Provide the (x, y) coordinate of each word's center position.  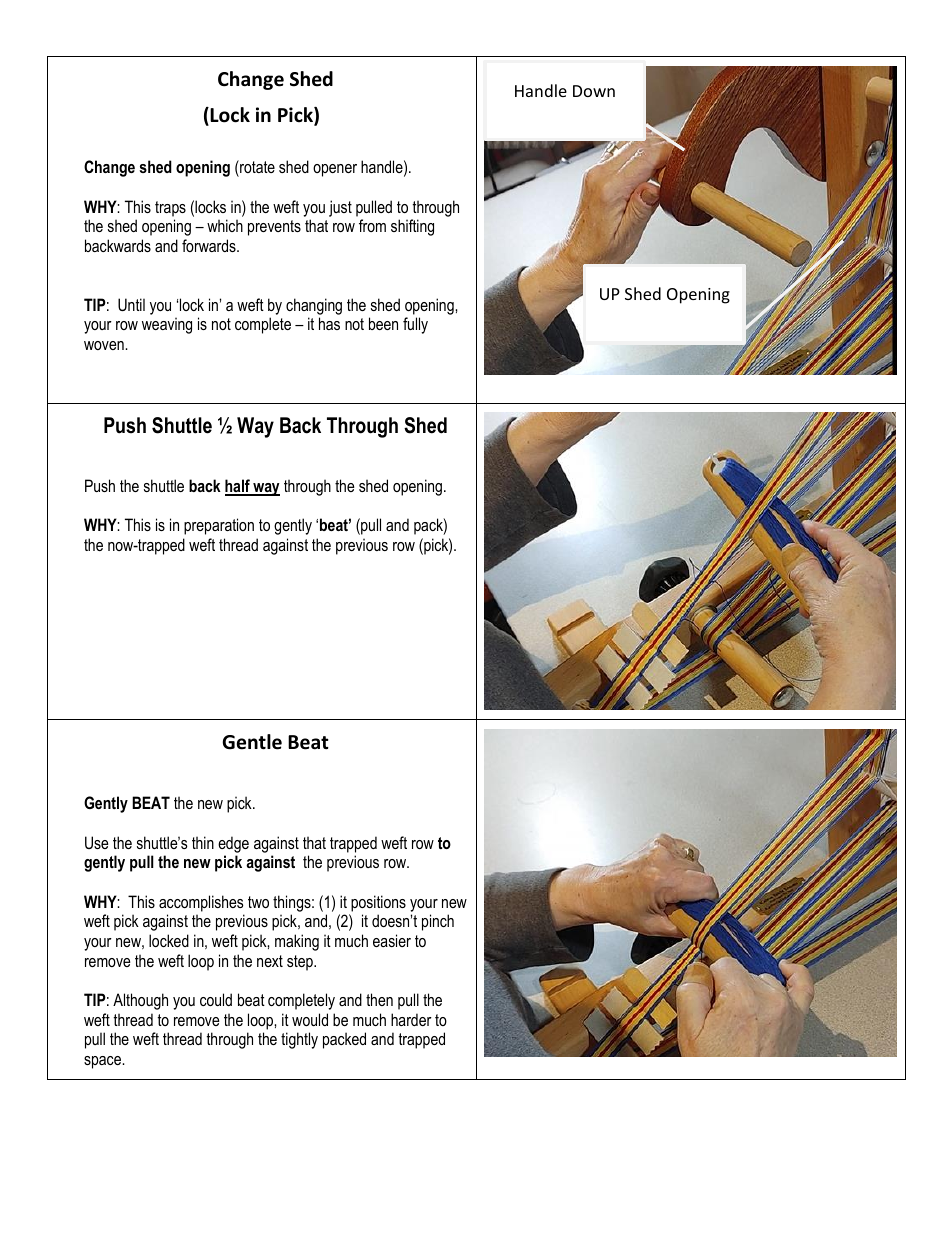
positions (378, 903)
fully (415, 325)
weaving (167, 325)
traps (170, 209)
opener (335, 170)
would (310, 1019)
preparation (219, 526)
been (383, 323)
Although (140, 1001)
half (238, 487)
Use (97, 842)
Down (594, 91)
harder (411, 1019)
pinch (438, 922)
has (329, 323)
